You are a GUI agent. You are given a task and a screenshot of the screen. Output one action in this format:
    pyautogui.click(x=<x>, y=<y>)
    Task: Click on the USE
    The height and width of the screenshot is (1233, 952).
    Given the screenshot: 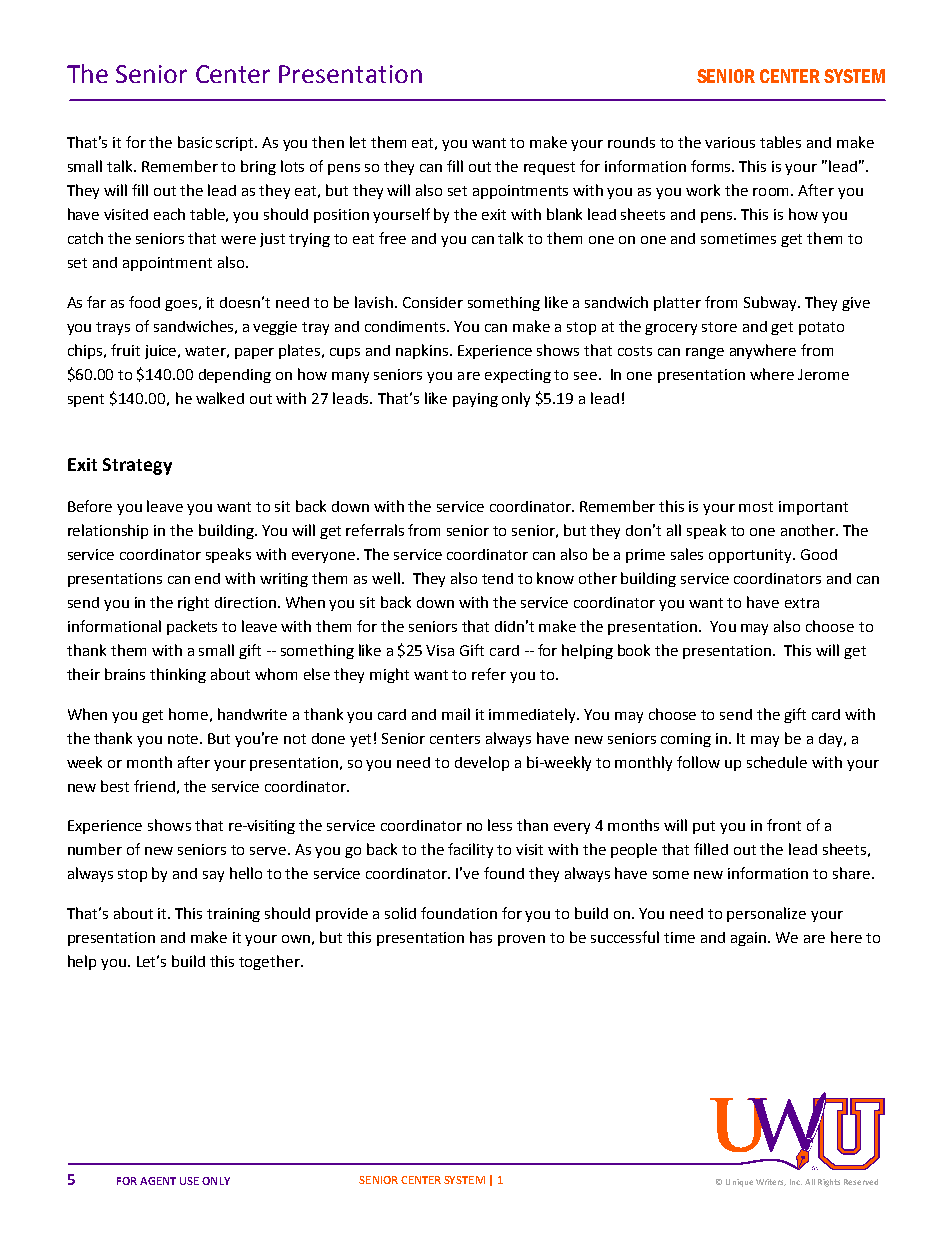 What is the action you would take?
    pyautogui.click(x=189, y=1181)
